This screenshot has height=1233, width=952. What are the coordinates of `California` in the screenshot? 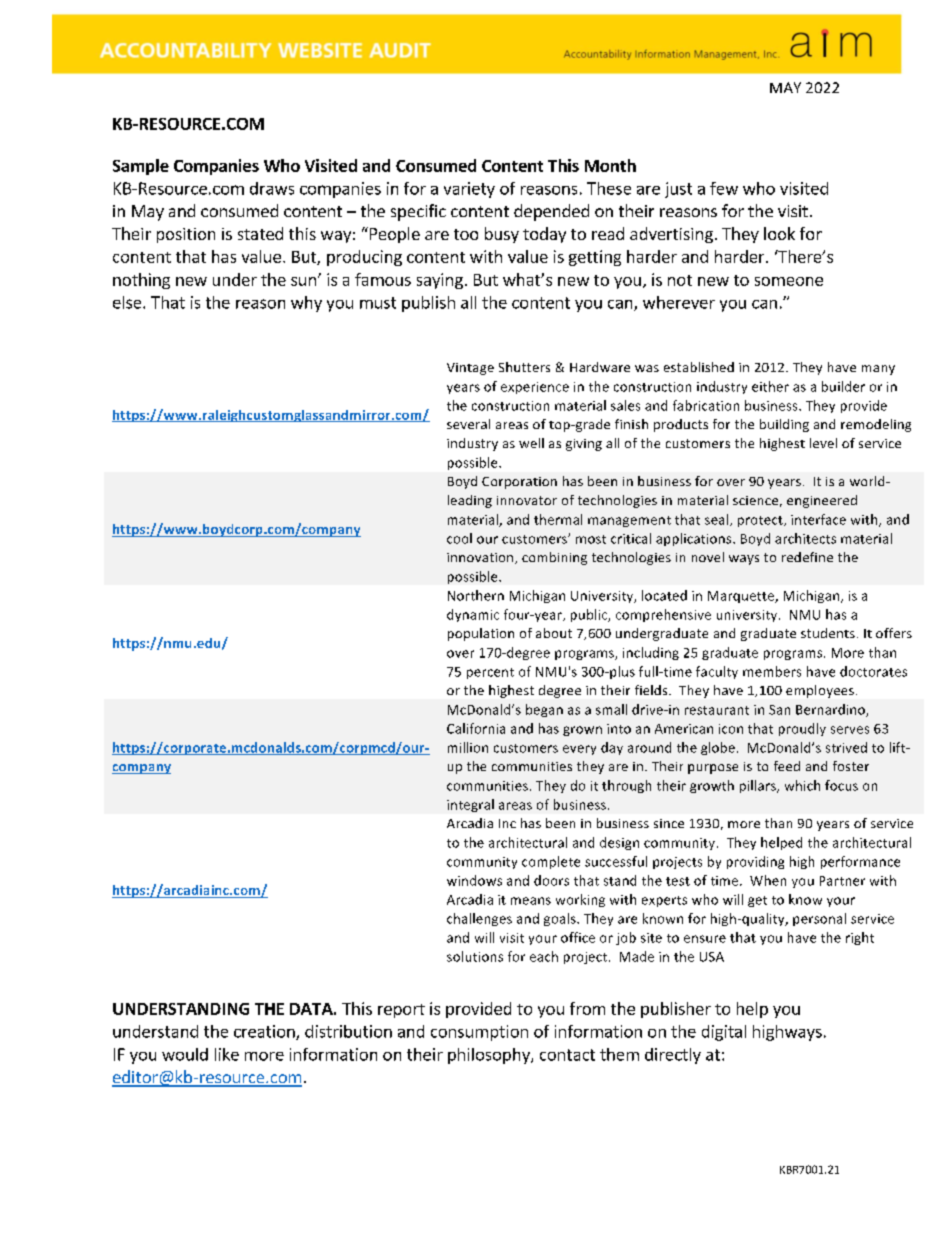 It's located at (476, 728).
